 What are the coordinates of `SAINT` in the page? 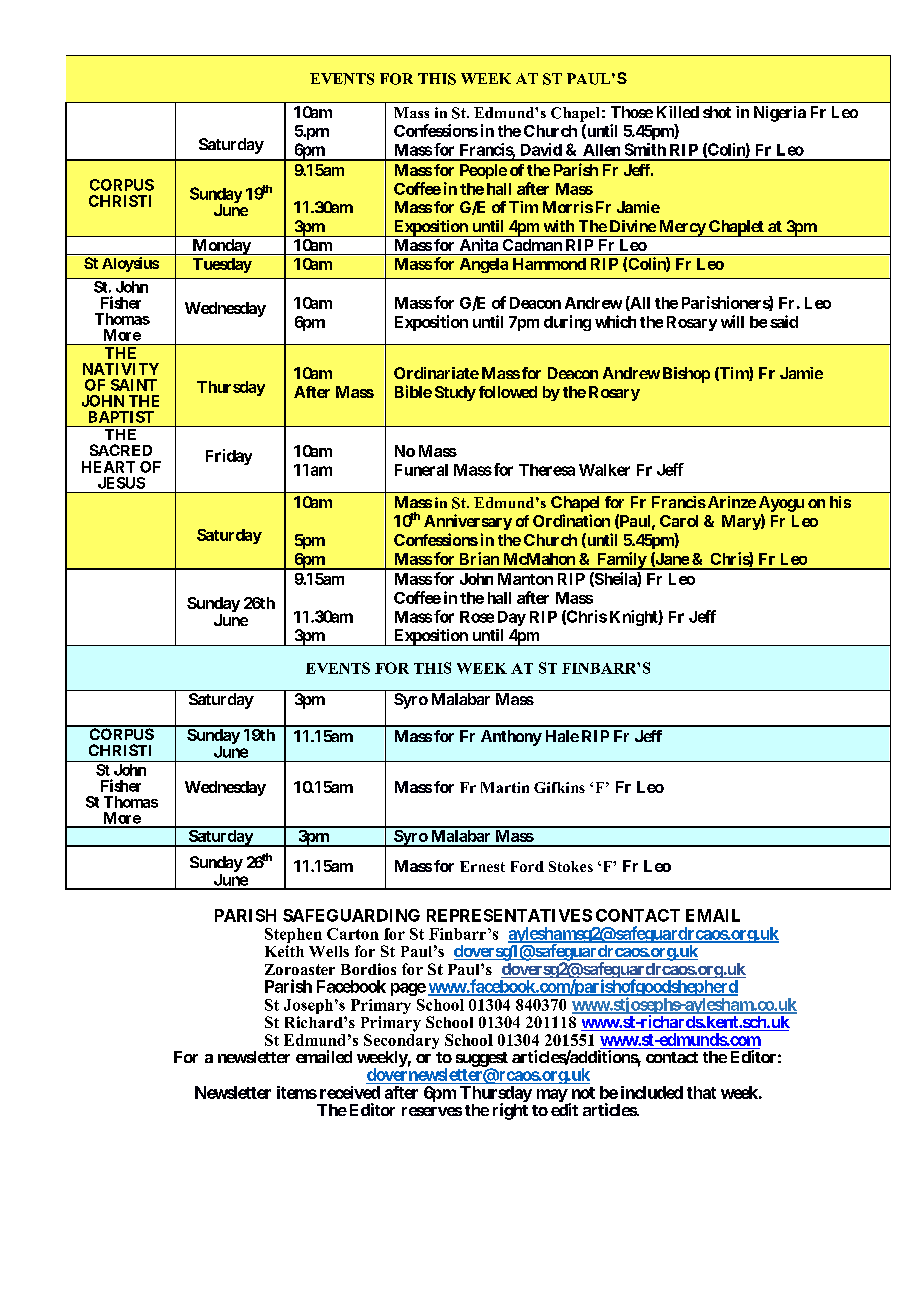 It's located at (134, 385).
